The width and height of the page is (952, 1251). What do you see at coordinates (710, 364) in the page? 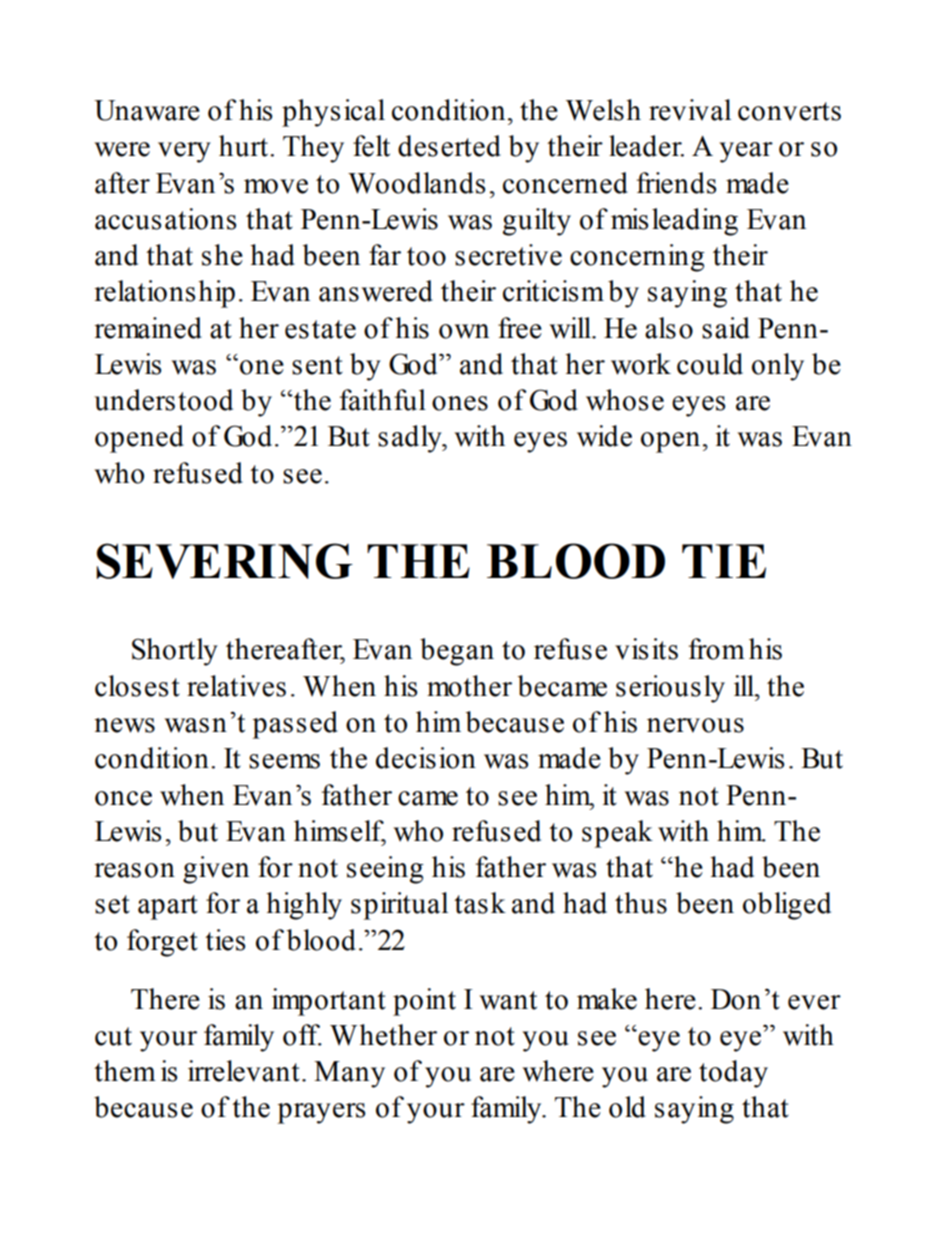
I see `could` at bounding box center [710, 364].
